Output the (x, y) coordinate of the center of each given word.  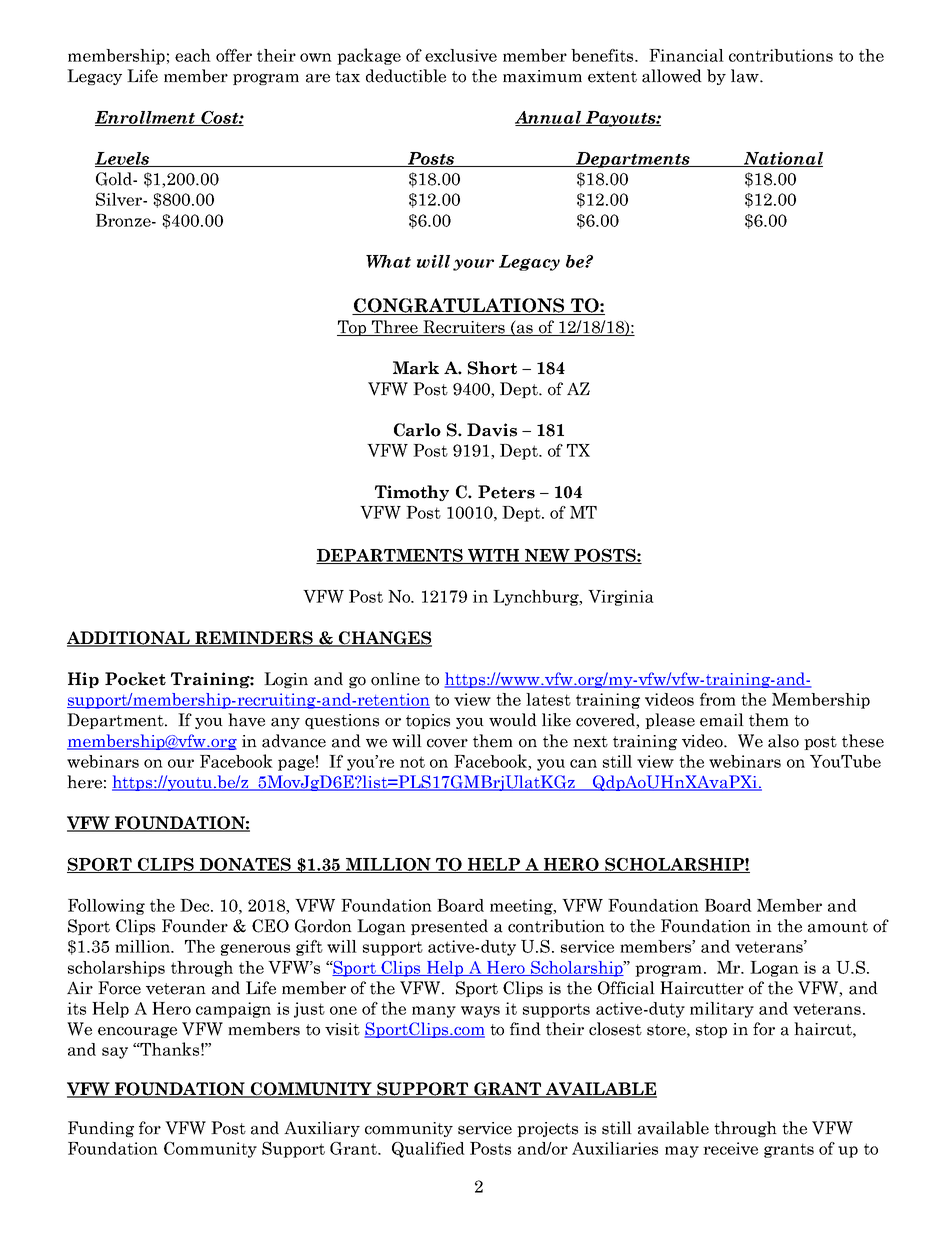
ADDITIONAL (129, 639)
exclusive (461, 55)
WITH (494, 556)
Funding (101, 1129)
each (193, 55)
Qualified (428, 1150)
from (718, 699)
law (746, 76)
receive (730, 1148)
